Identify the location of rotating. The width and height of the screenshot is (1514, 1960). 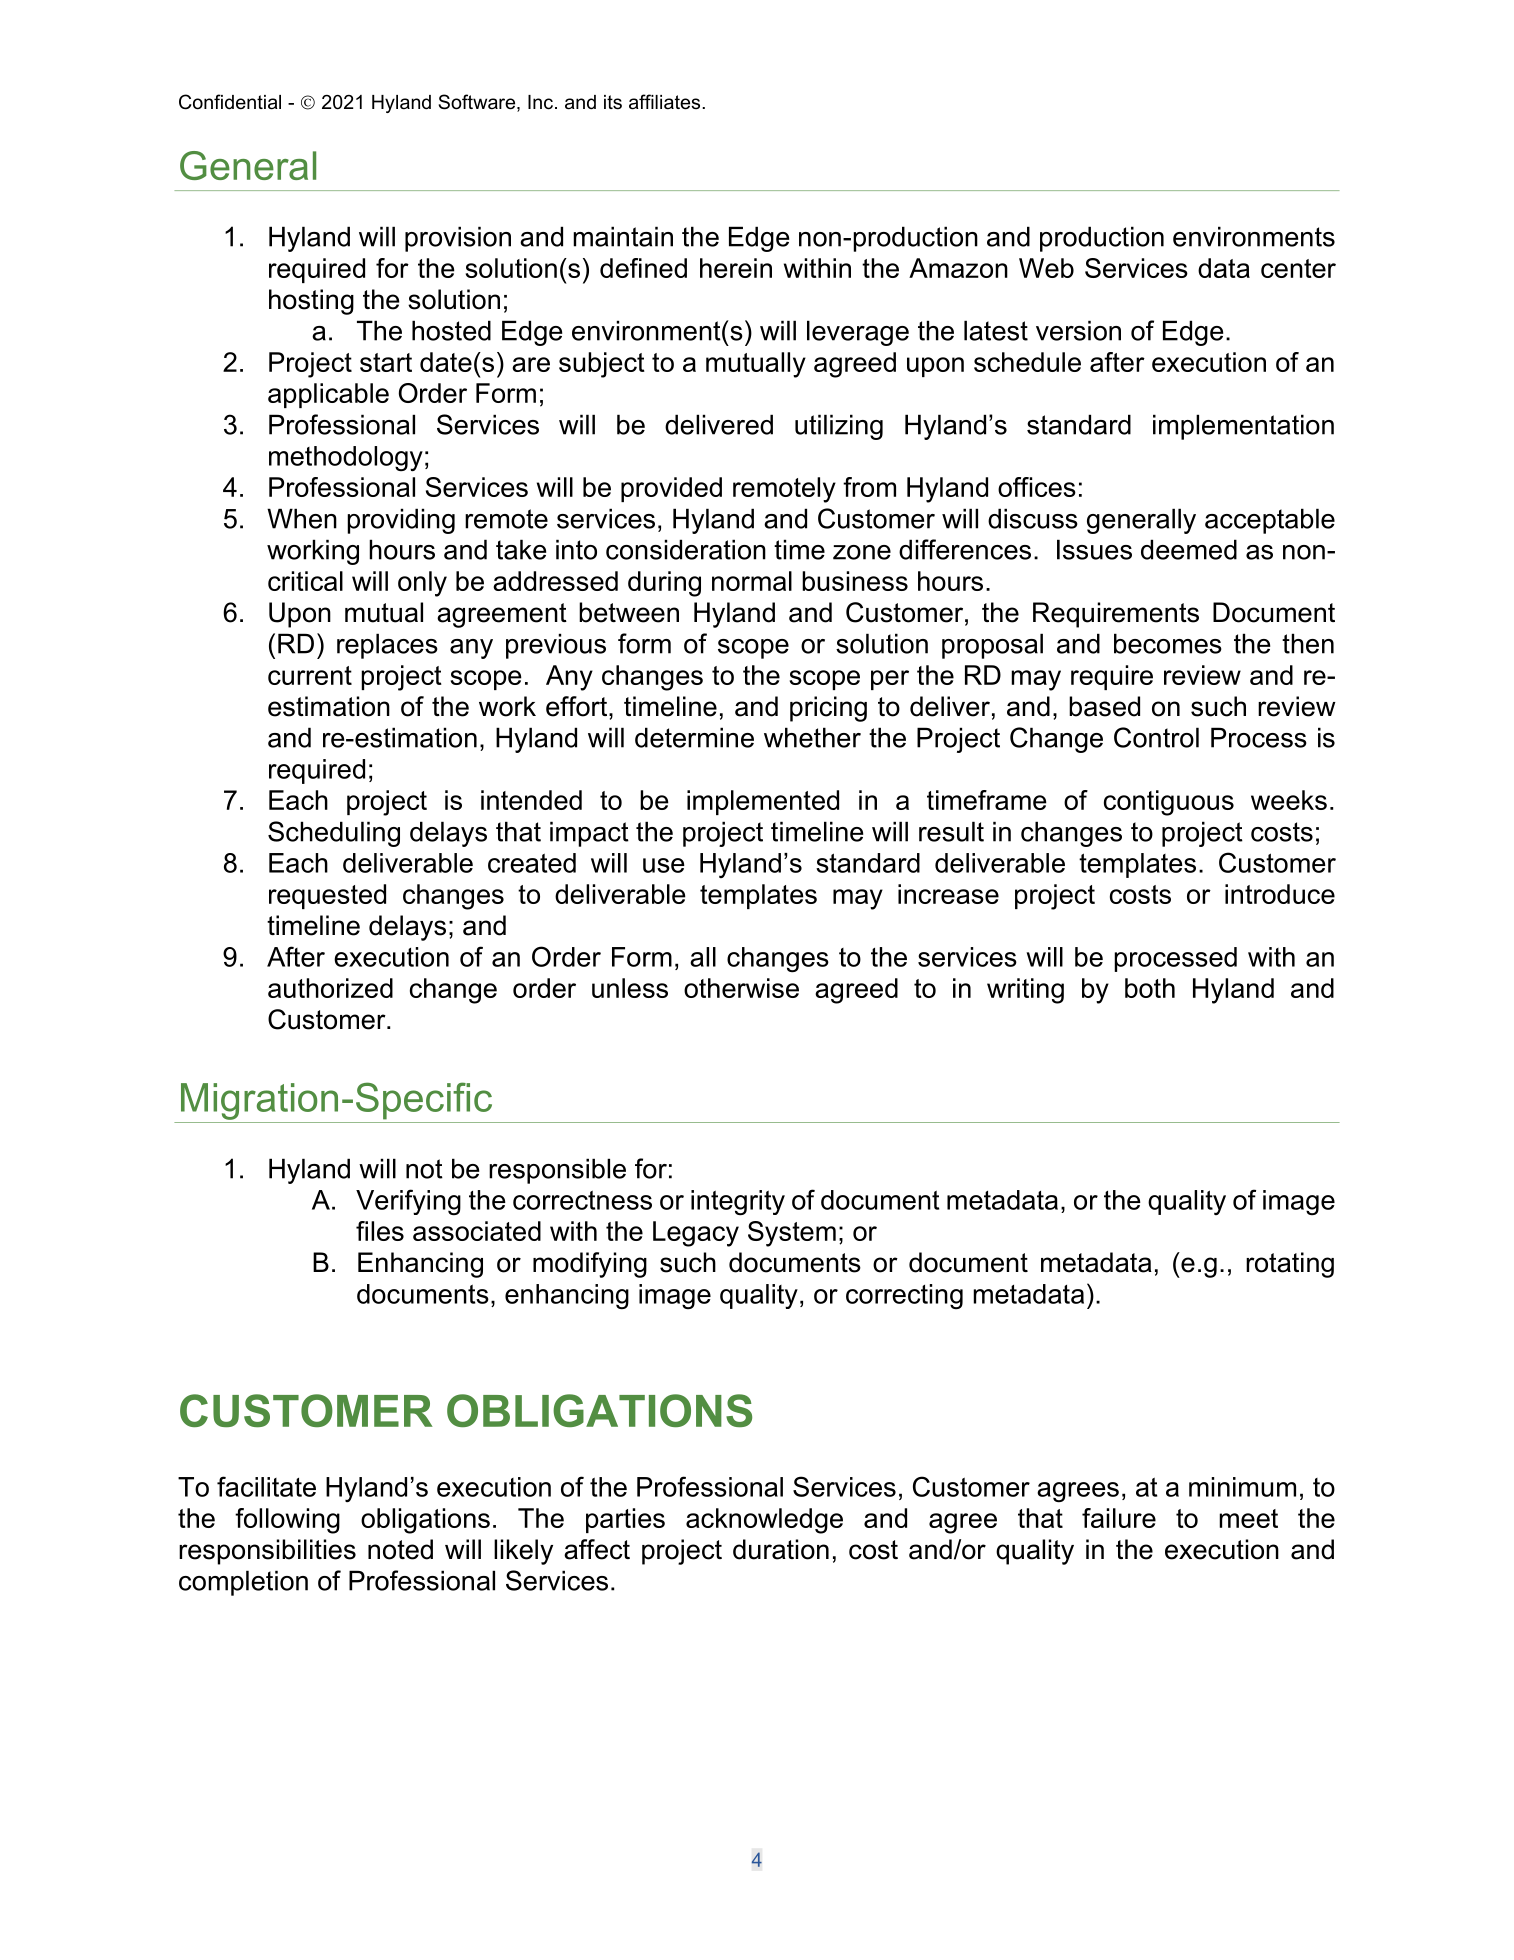
(1290, 1265).
